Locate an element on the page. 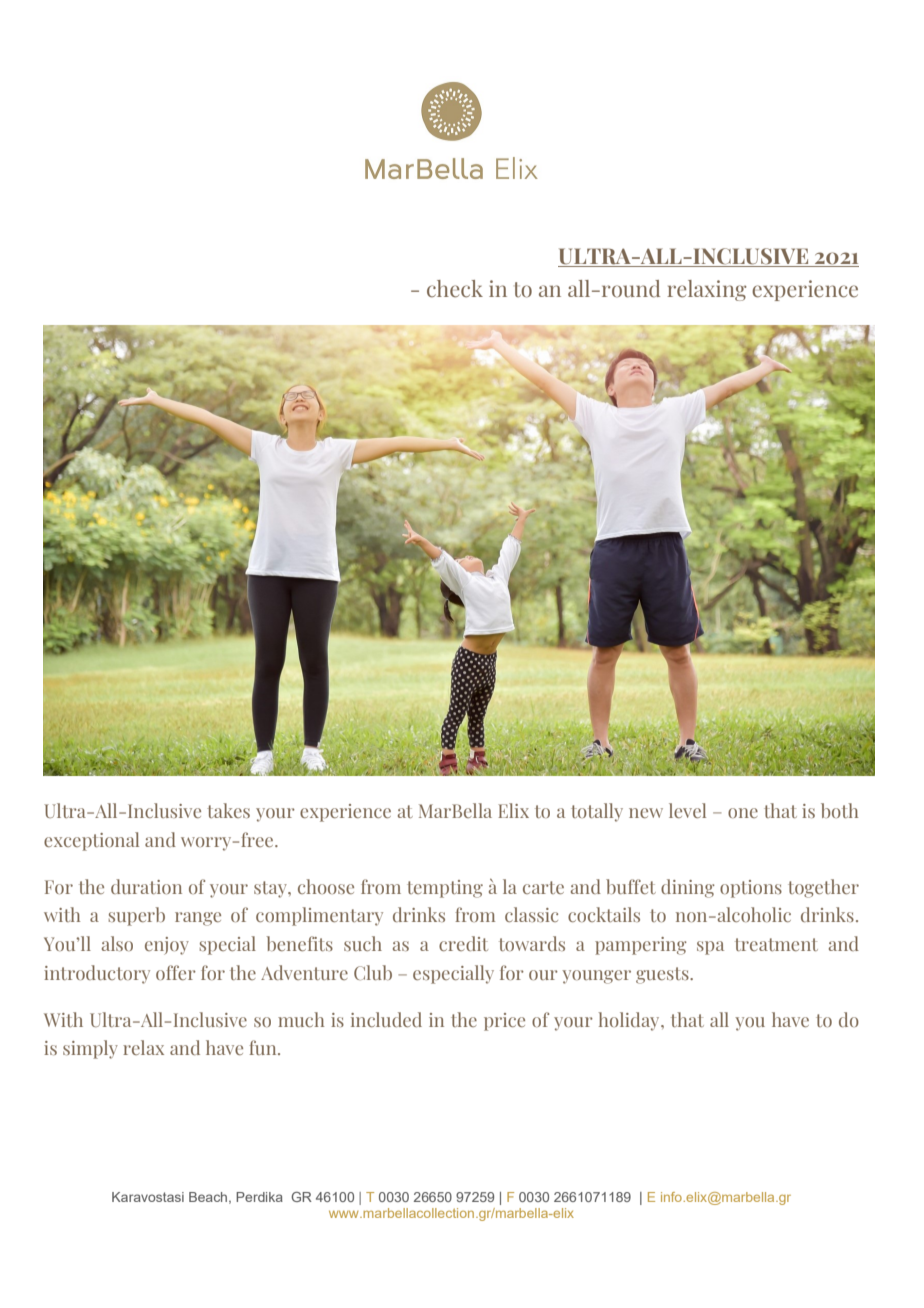  check is located at coordinates (455, 289).
